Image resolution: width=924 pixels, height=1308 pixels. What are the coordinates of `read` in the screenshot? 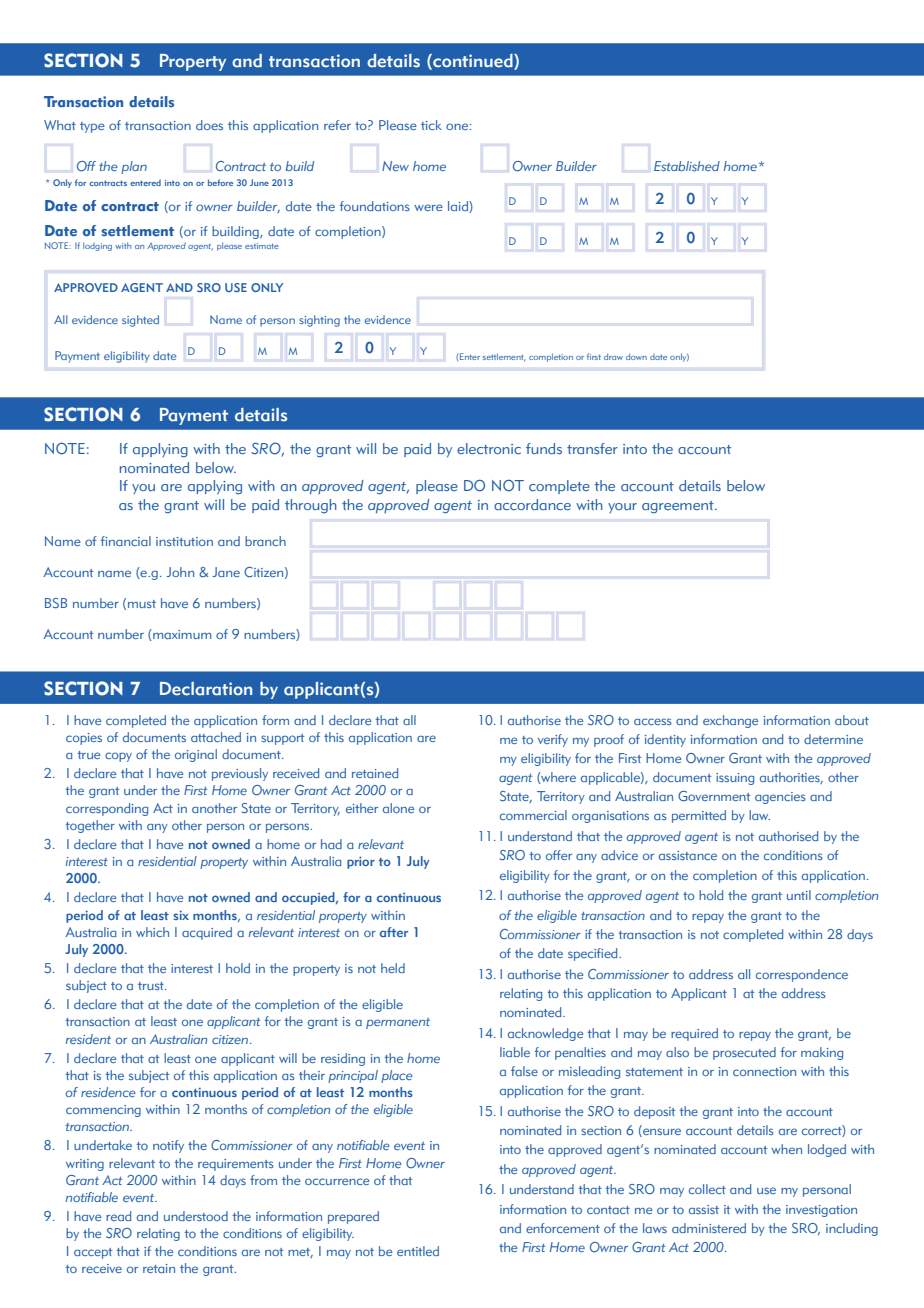 It's located at (118, 1216).
